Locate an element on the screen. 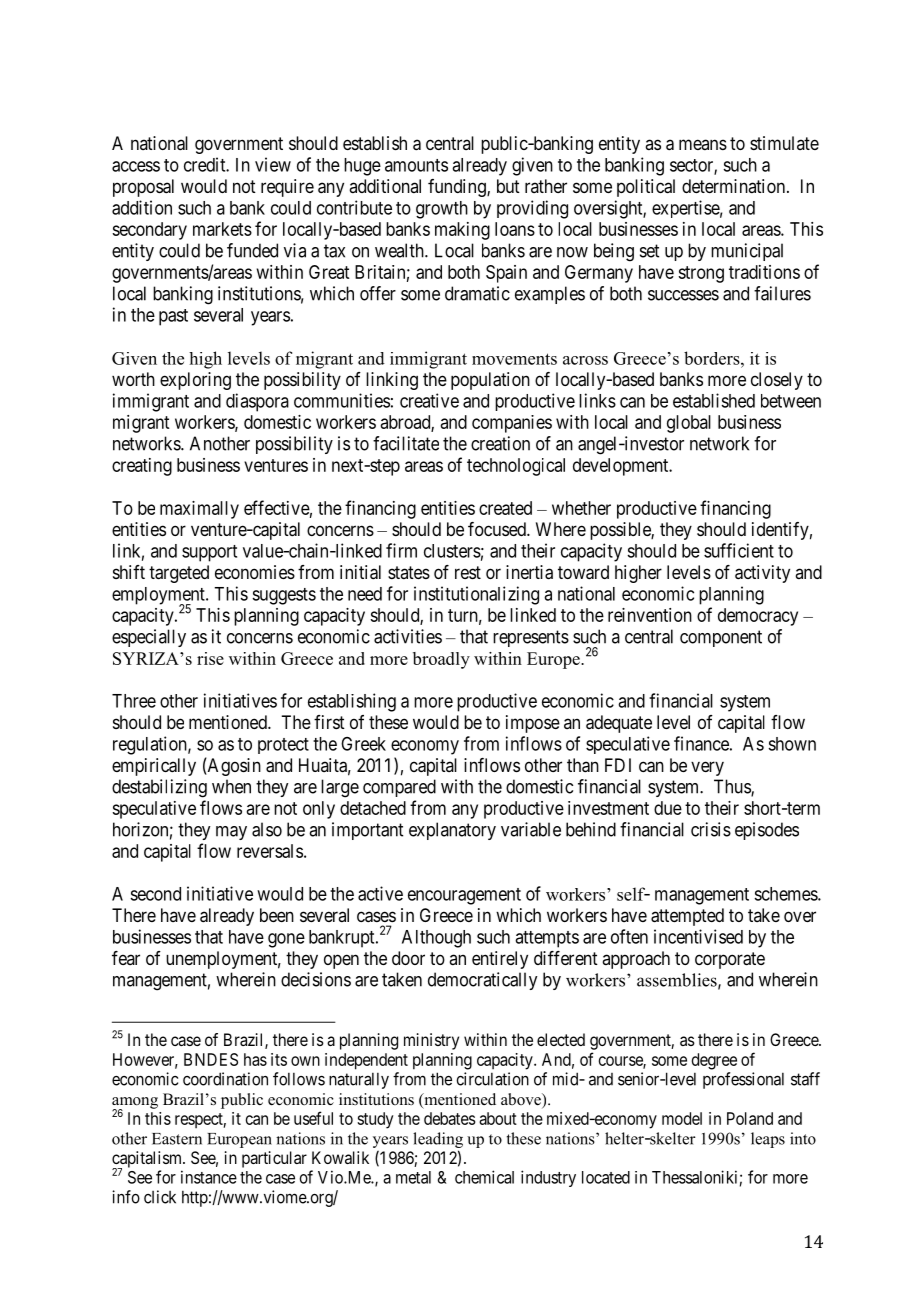 Image resolution: width=924 pixels, height=1308 pixels. broadly is located at coordinates (441, 660).
